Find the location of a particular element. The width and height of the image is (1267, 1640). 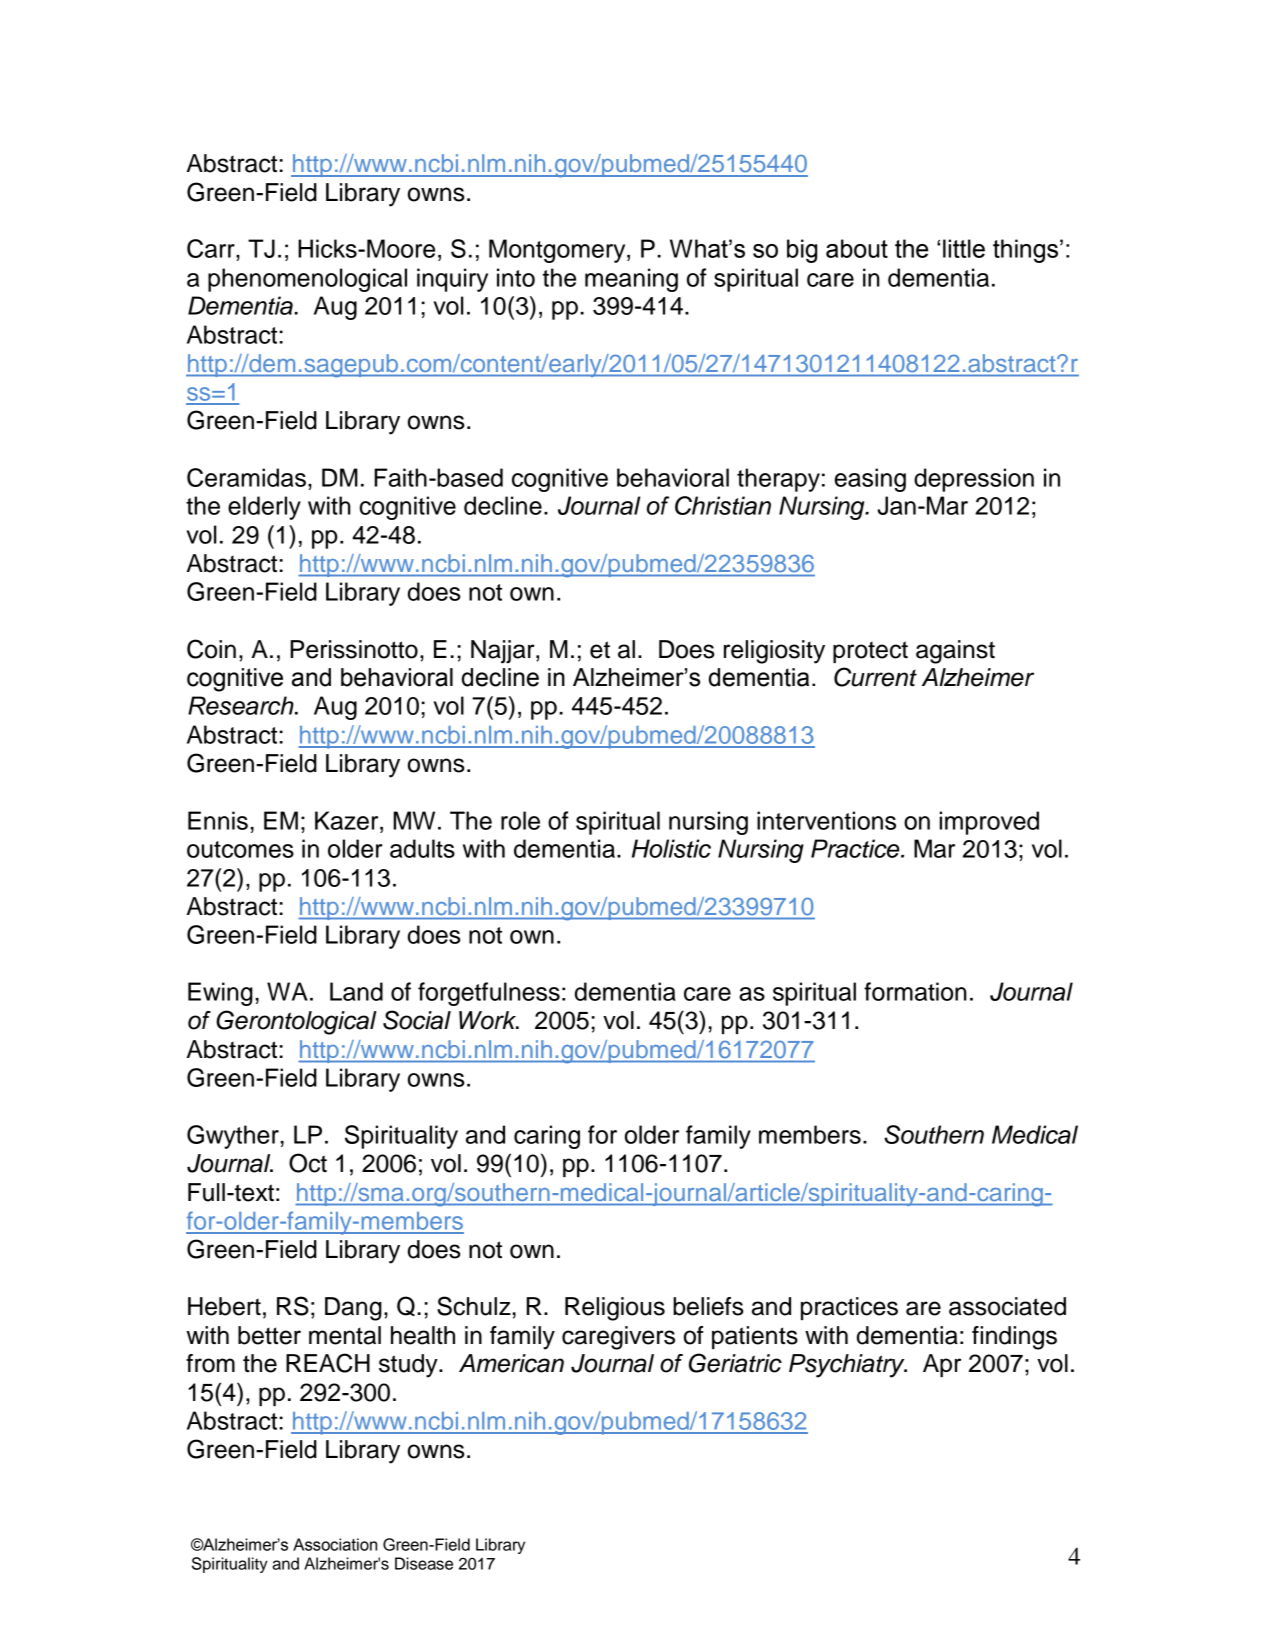

phenomenological is located at coordinates (307, 280).
